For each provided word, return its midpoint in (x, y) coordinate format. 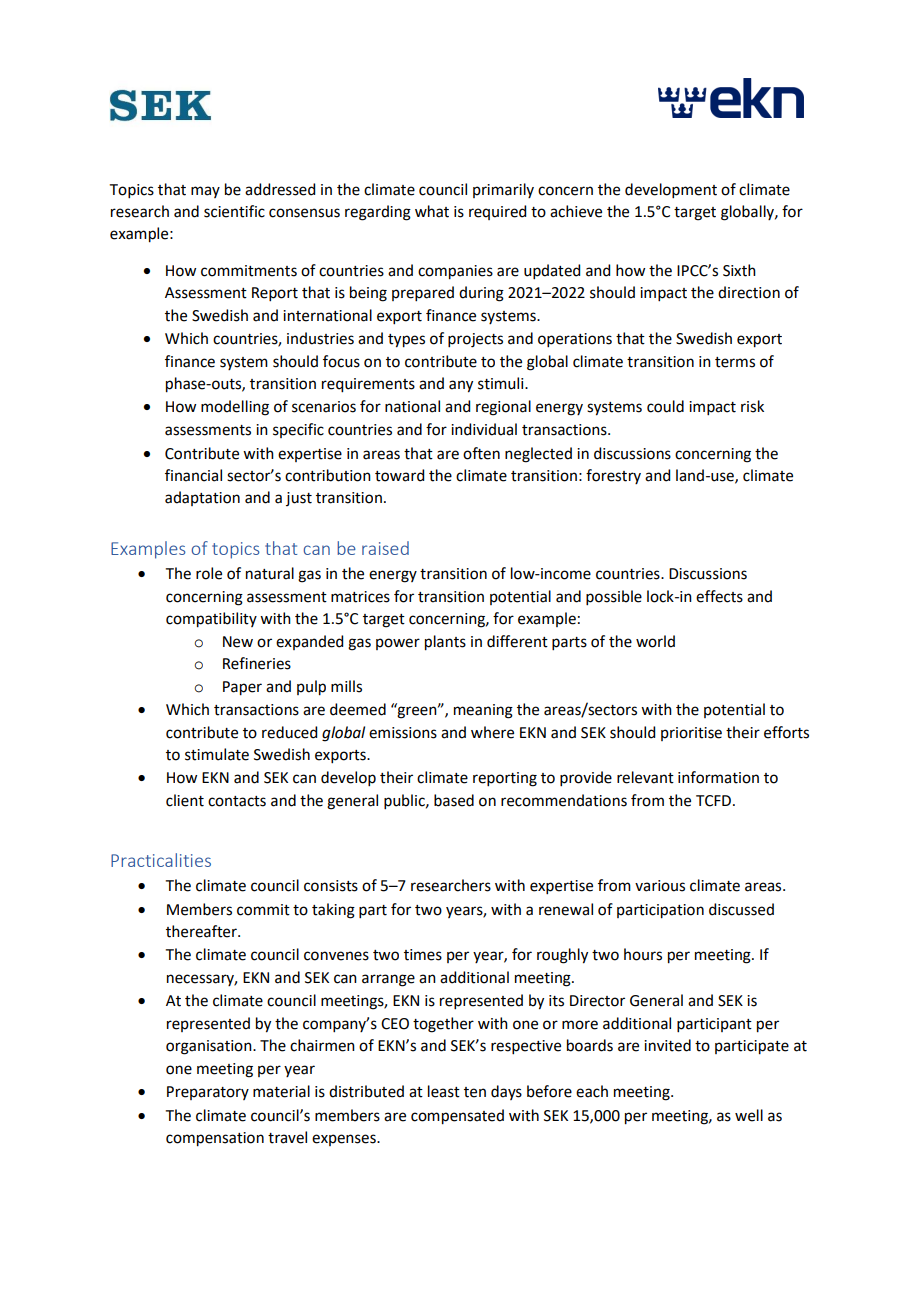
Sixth (739, 270)
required (497, 212)
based (454, 800)
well (749, 1115)
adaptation (202, 498)
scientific (234, 211)
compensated (457, 1117)
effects (719, 596)
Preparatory (208, 1093)
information (718, 777)
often (481, 453)
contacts (237, 801)
